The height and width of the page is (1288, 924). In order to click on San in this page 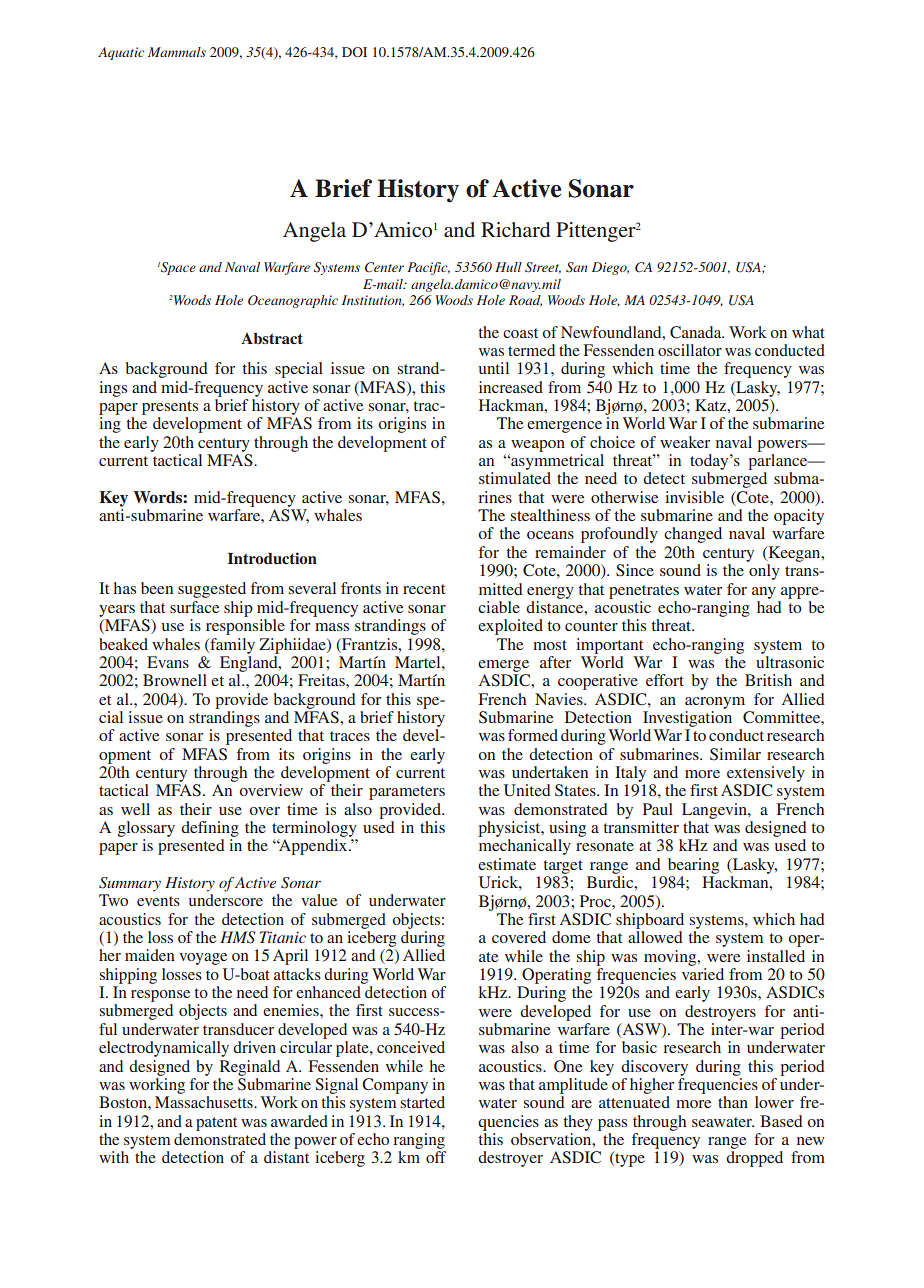, I will do `click(577, 267)`.
